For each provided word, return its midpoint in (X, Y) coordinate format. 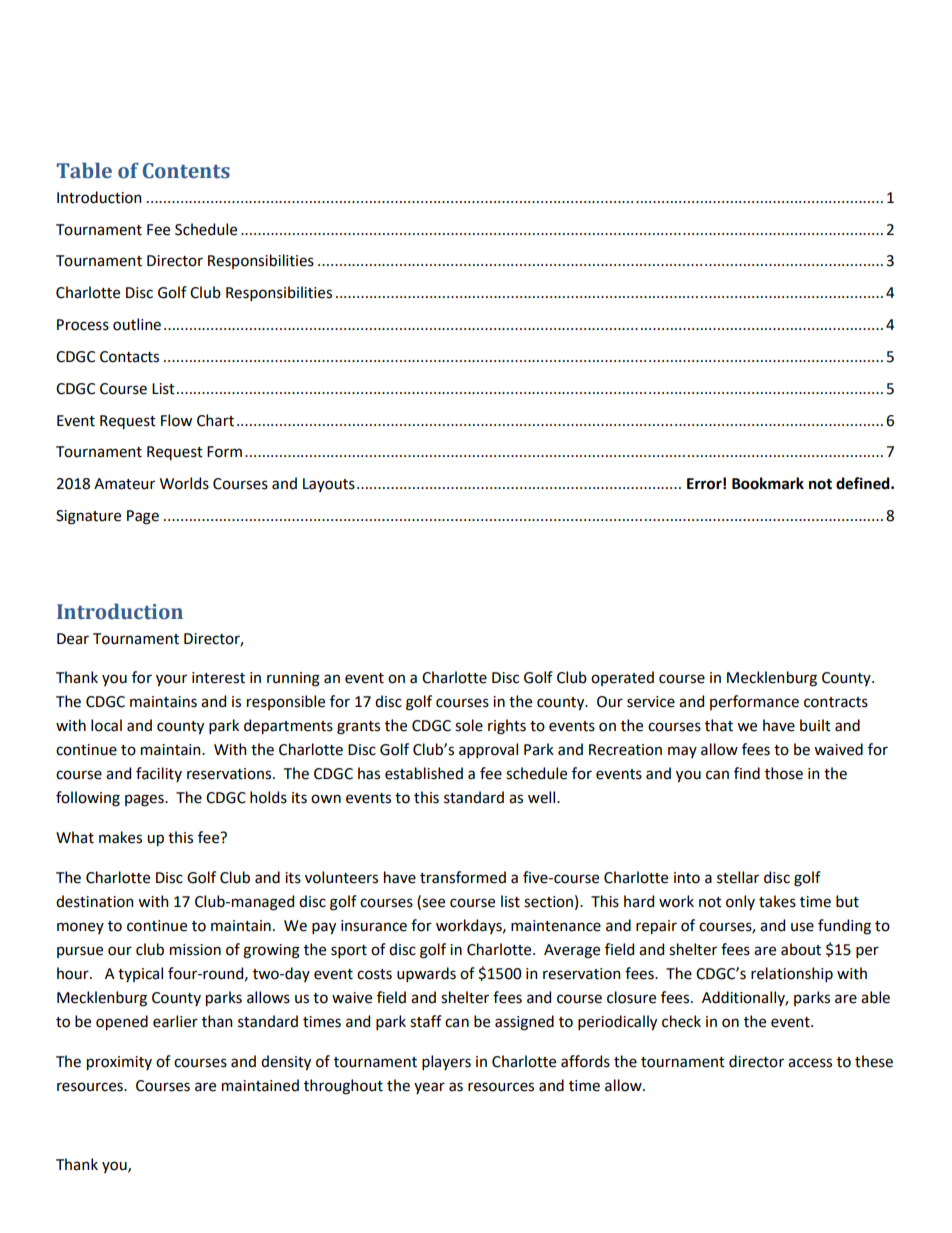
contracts (836, 702)
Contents (186, 171)
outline (137, 324)
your (171, 680)
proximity (119, 1063)
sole (469, 725)
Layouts (329, 485)
